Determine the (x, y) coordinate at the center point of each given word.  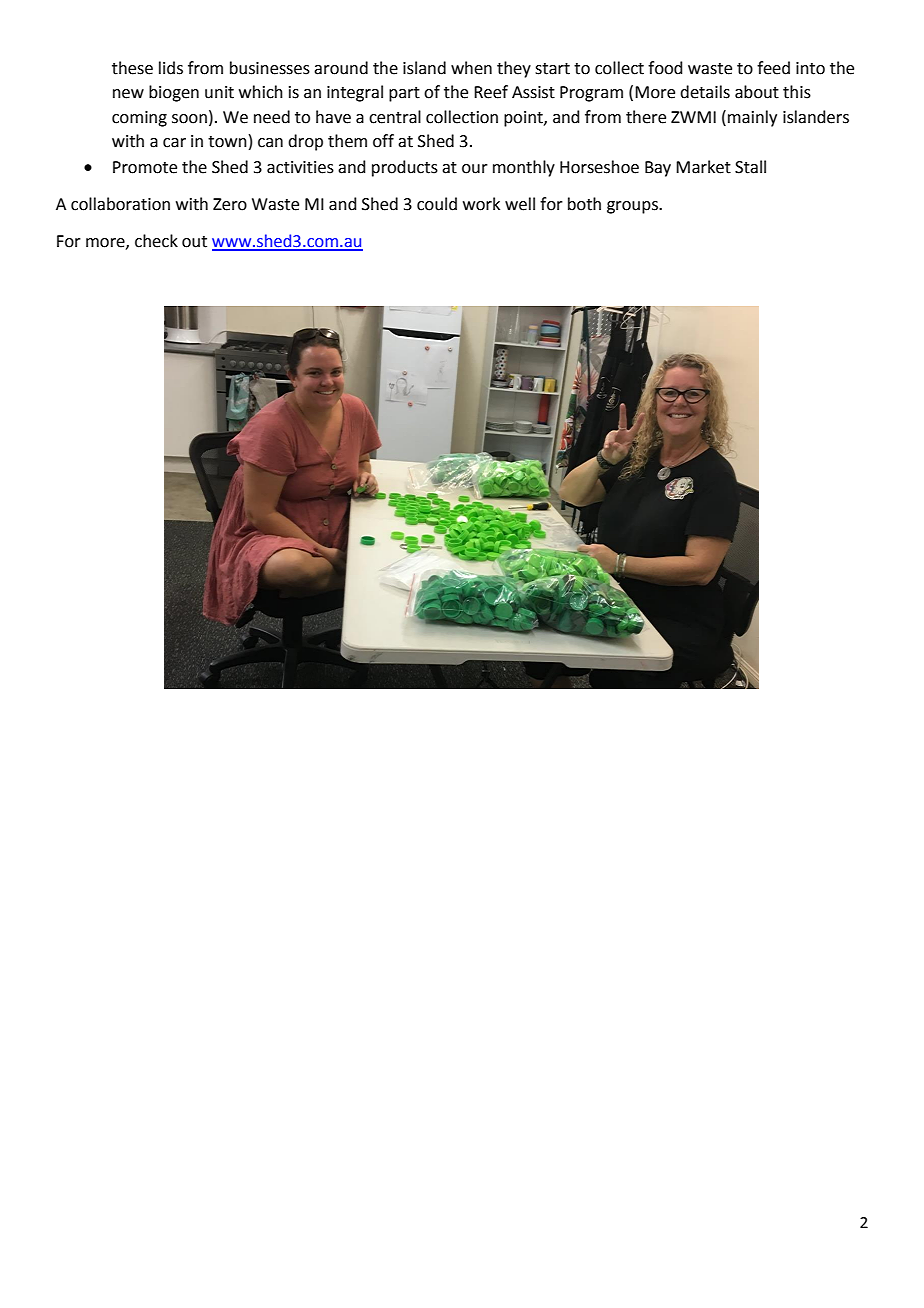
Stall (750, 167)
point (524, 119)
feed (773, 68)
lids (171, 68)
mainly (752, 118)
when (471, 68)
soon (189, 119)
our (475, 169)
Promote (145, 167)
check (156, 241)
